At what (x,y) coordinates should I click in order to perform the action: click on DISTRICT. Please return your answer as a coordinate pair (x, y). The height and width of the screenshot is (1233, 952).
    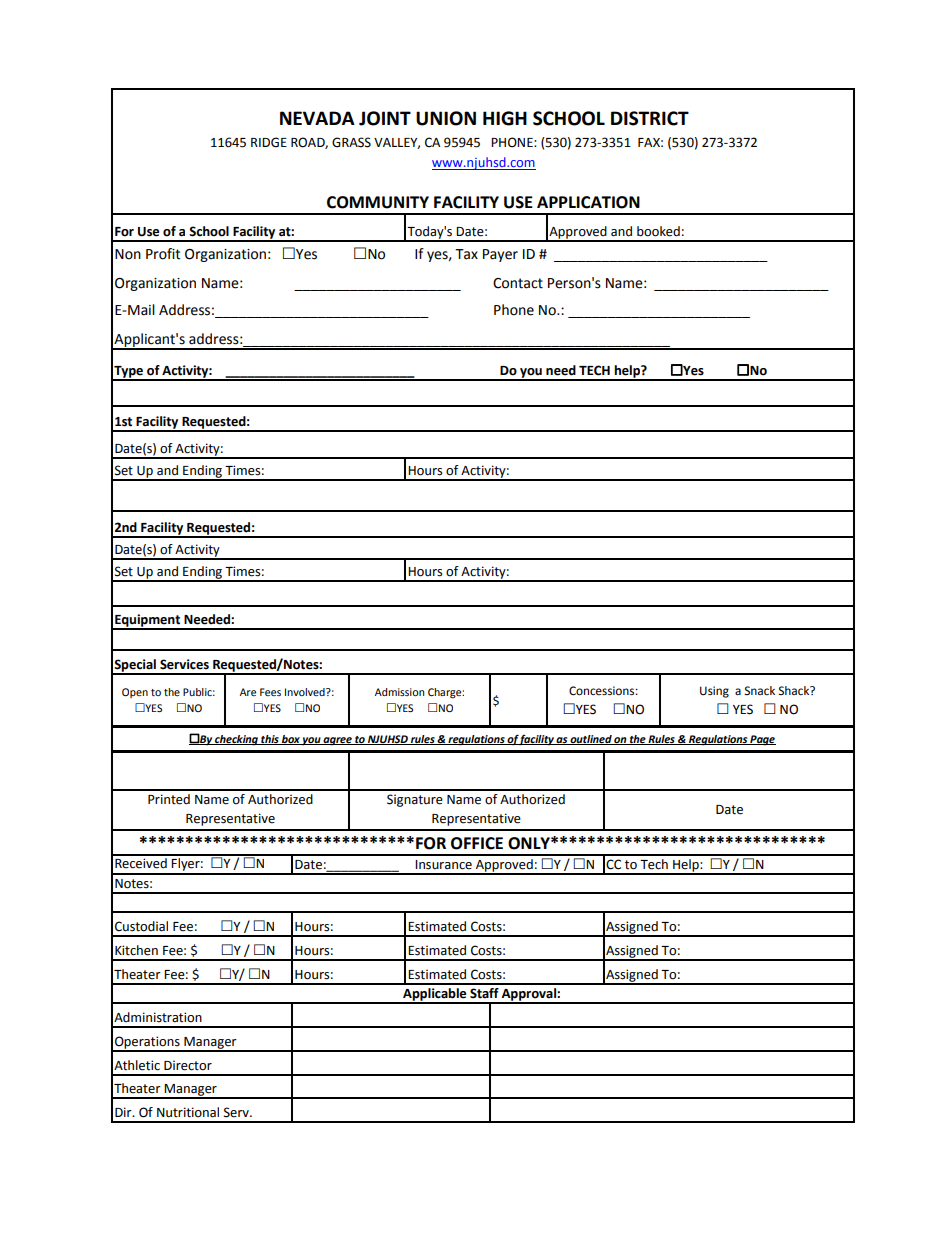
    Looking at the image, I should click on (650, 118).
